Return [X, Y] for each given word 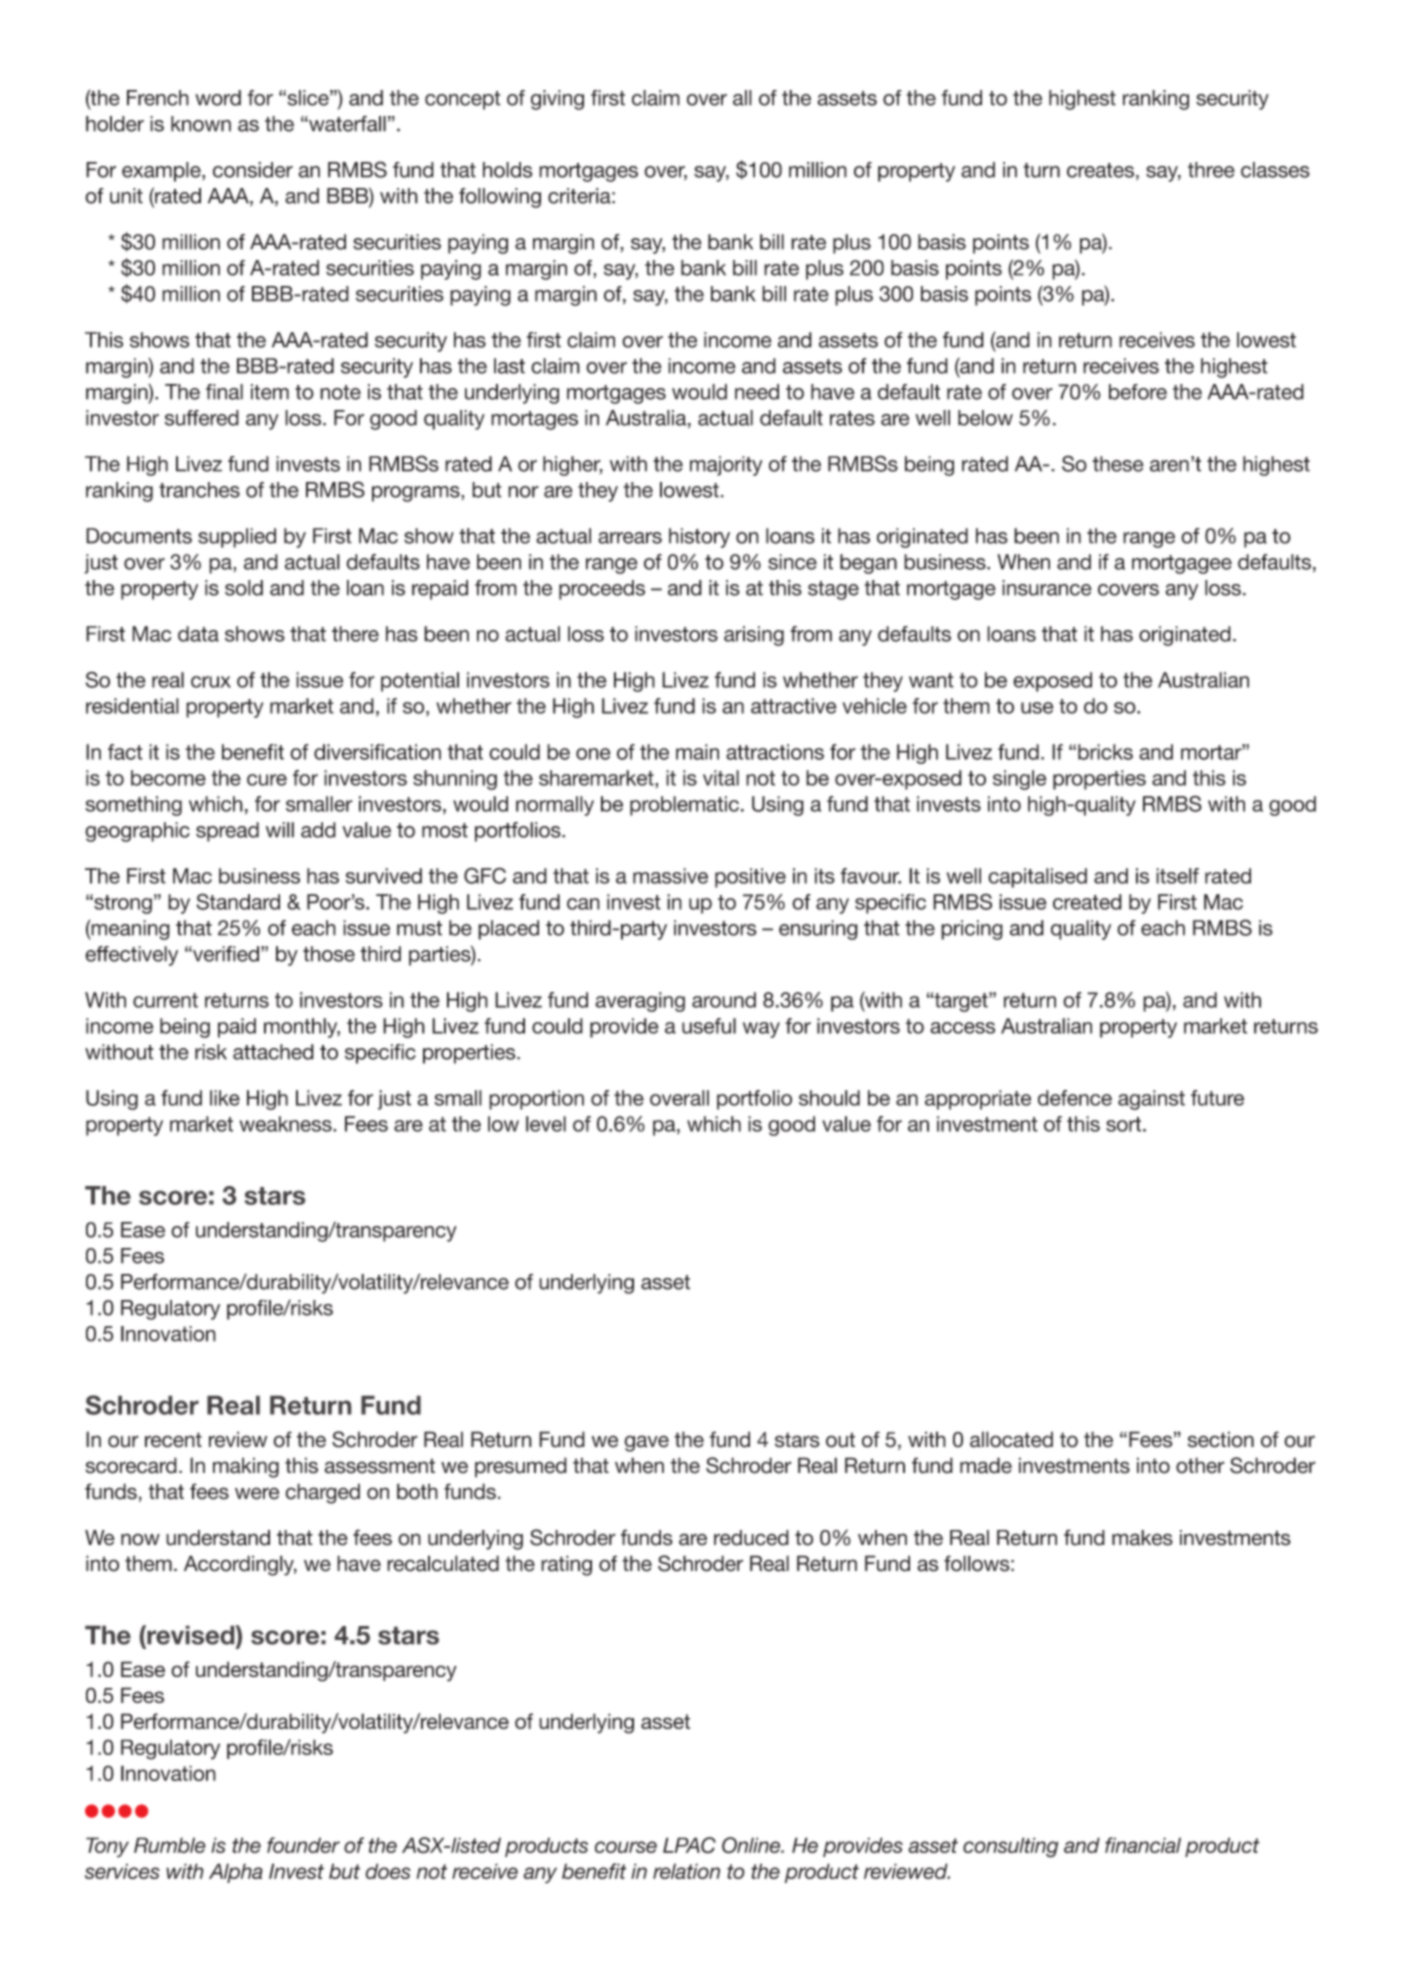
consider [253, 170]
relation [686, 1871]
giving [557, 100]
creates [1100, 170]
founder [303, 1845]
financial [1143, 1845]
